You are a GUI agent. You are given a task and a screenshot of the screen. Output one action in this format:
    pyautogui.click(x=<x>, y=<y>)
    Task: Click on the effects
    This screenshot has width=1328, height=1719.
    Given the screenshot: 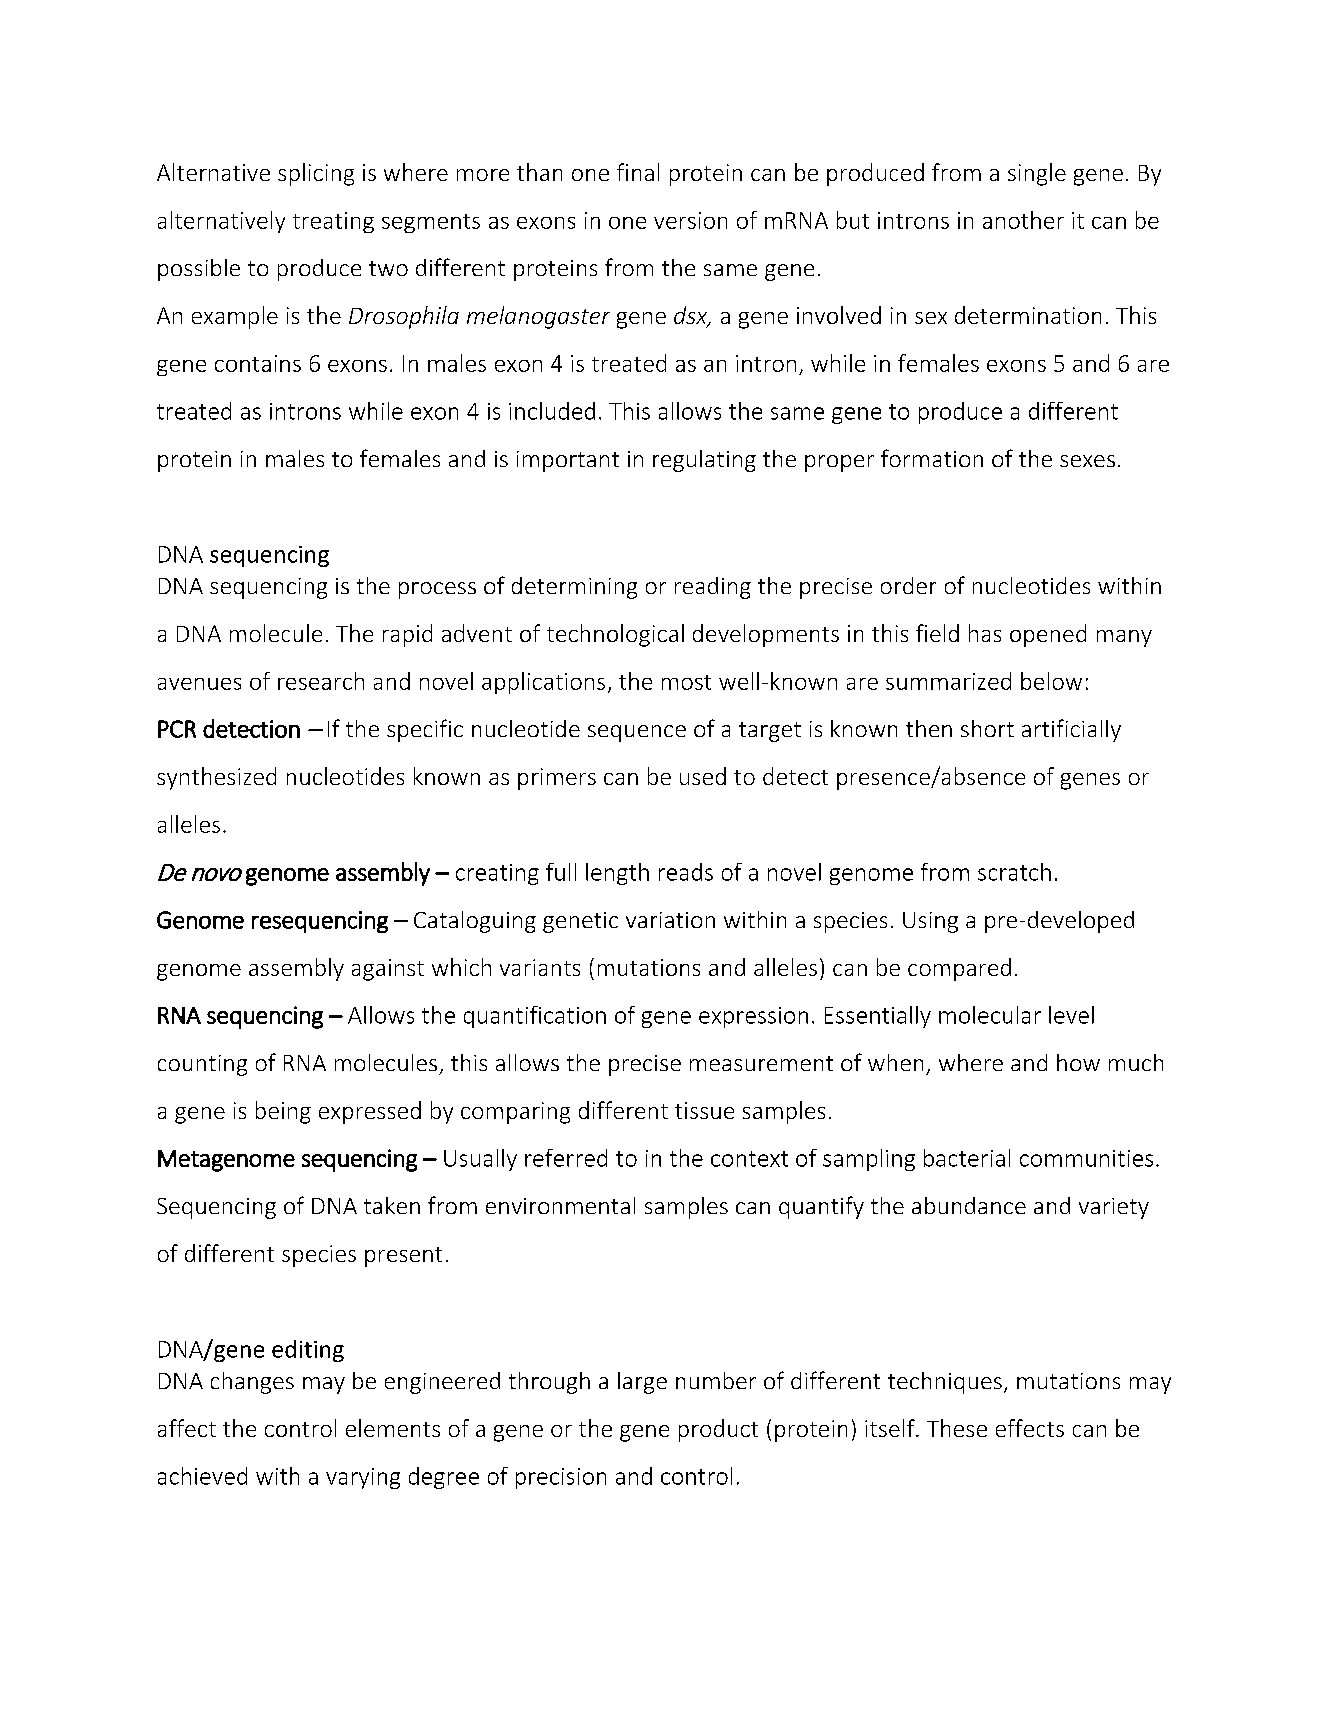 What is the action you would take?
    pyautogui.click(x=1030, y=1428)
